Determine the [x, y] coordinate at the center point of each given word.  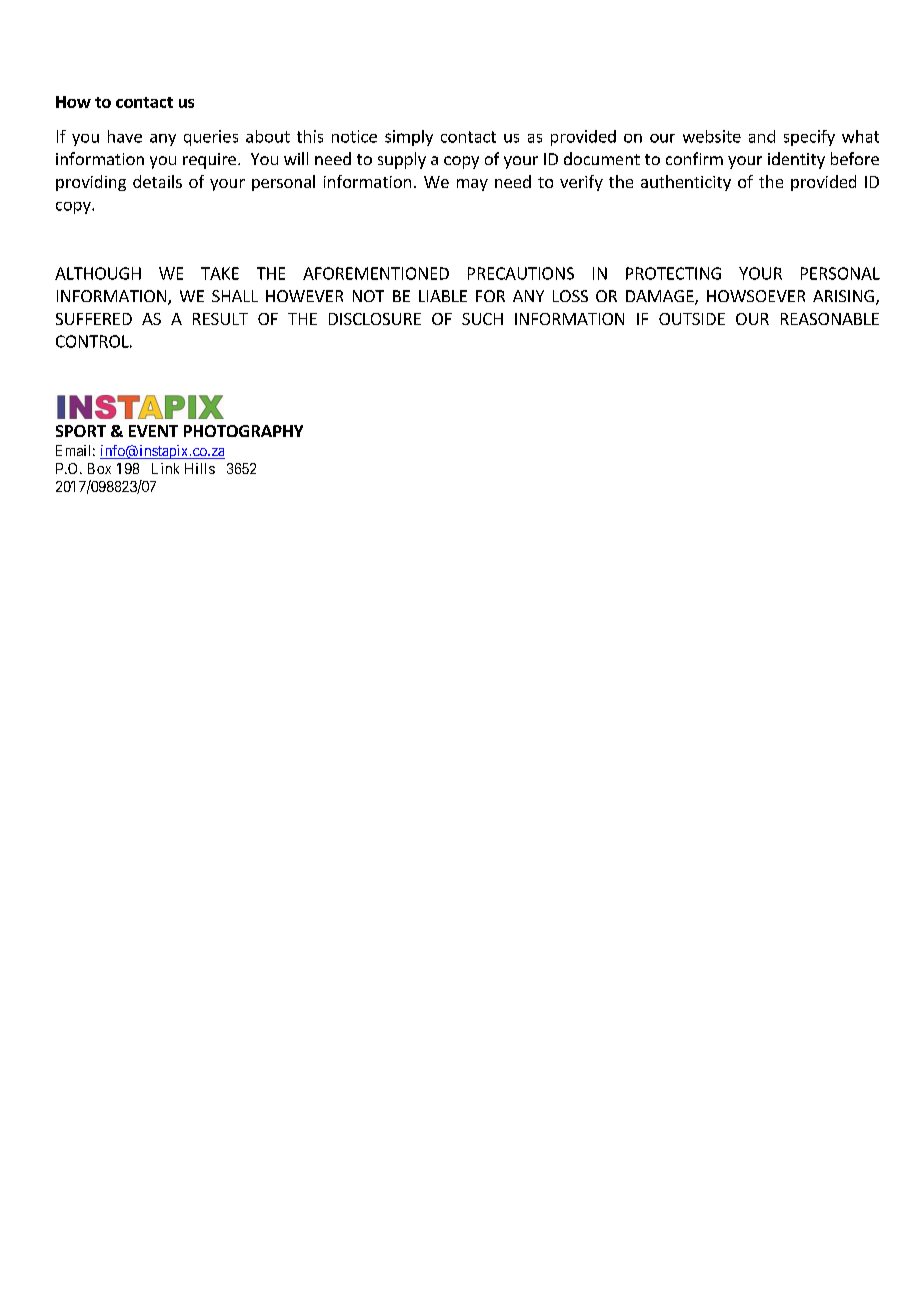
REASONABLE [830, 319]
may [472, 185]
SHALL [235, 296]
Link [165, 468]
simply [409, 138]
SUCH [482, 319]
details [157, 181]
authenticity [686, 183]
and [762, 136]
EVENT [153, 431]
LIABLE [443, 296]
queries [211, 138]
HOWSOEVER [756, 296]
